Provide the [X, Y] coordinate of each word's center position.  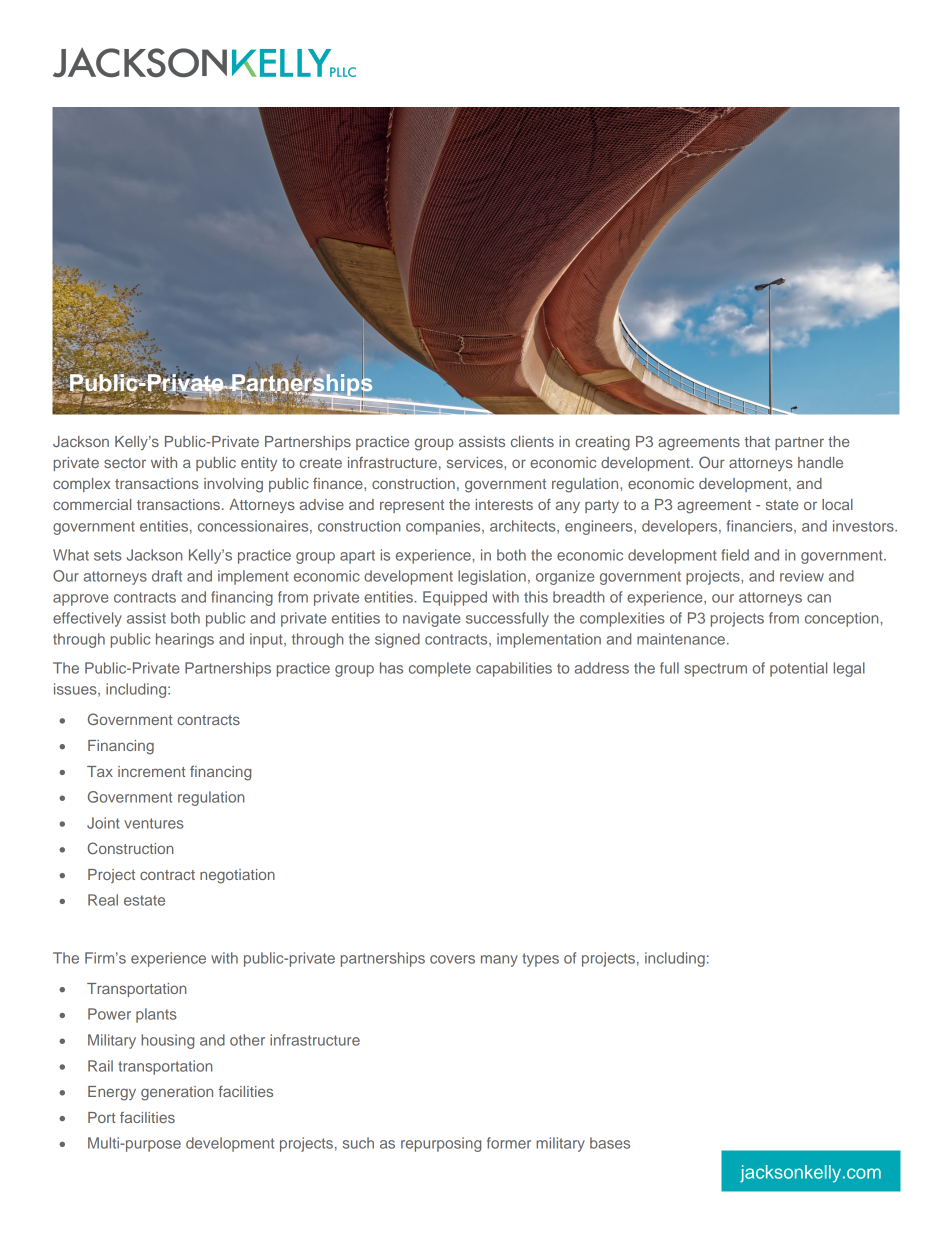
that [757, 441]
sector [125, 463]
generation [177, 1093]
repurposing [441, 1144]
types [540, 960]
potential [798, 669]
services [476, 462]
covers [452, 959]
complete [440, 669]
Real [103, 900]
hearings [185, 640]
